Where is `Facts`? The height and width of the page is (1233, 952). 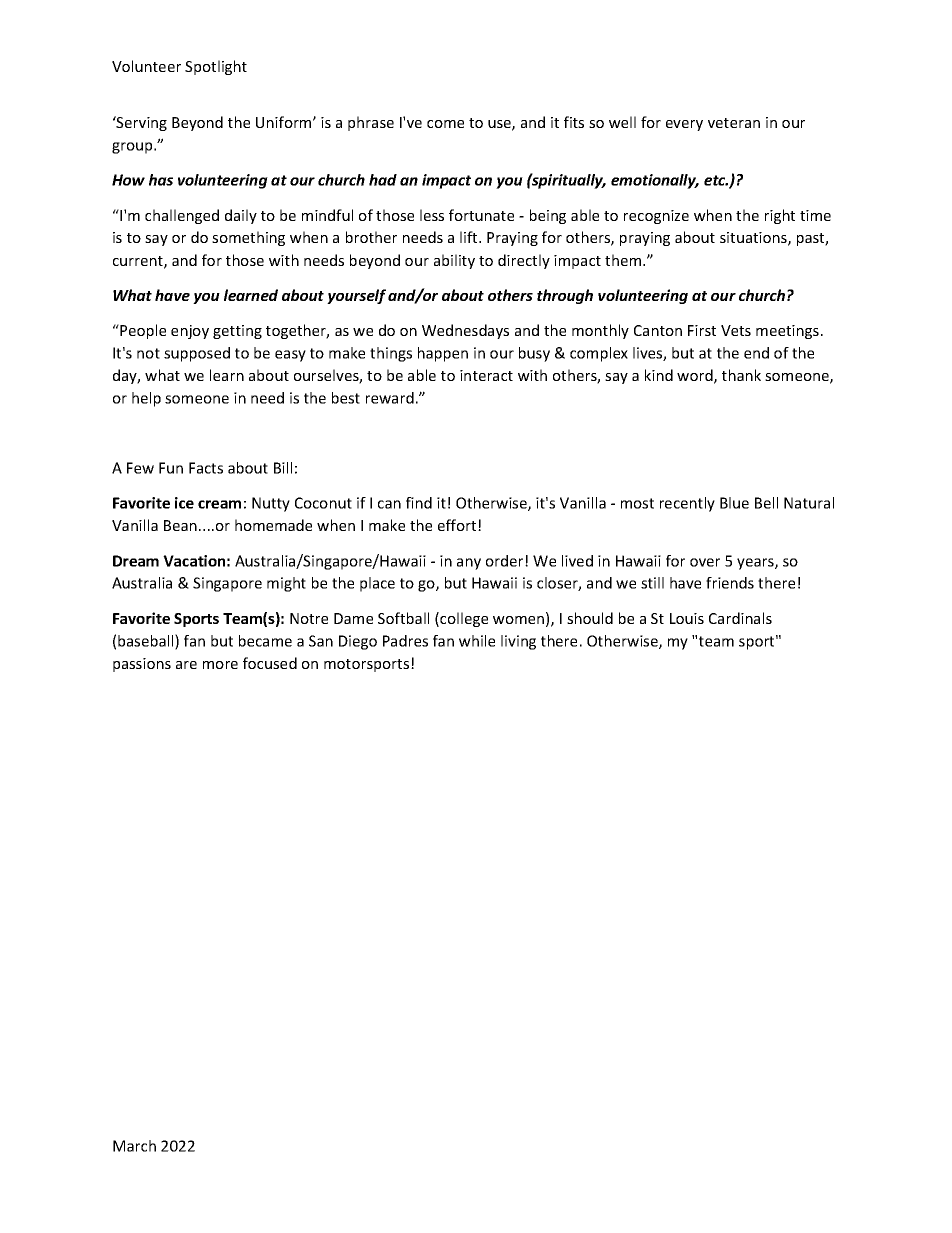 Facts is located at coordinates (206, 468).
